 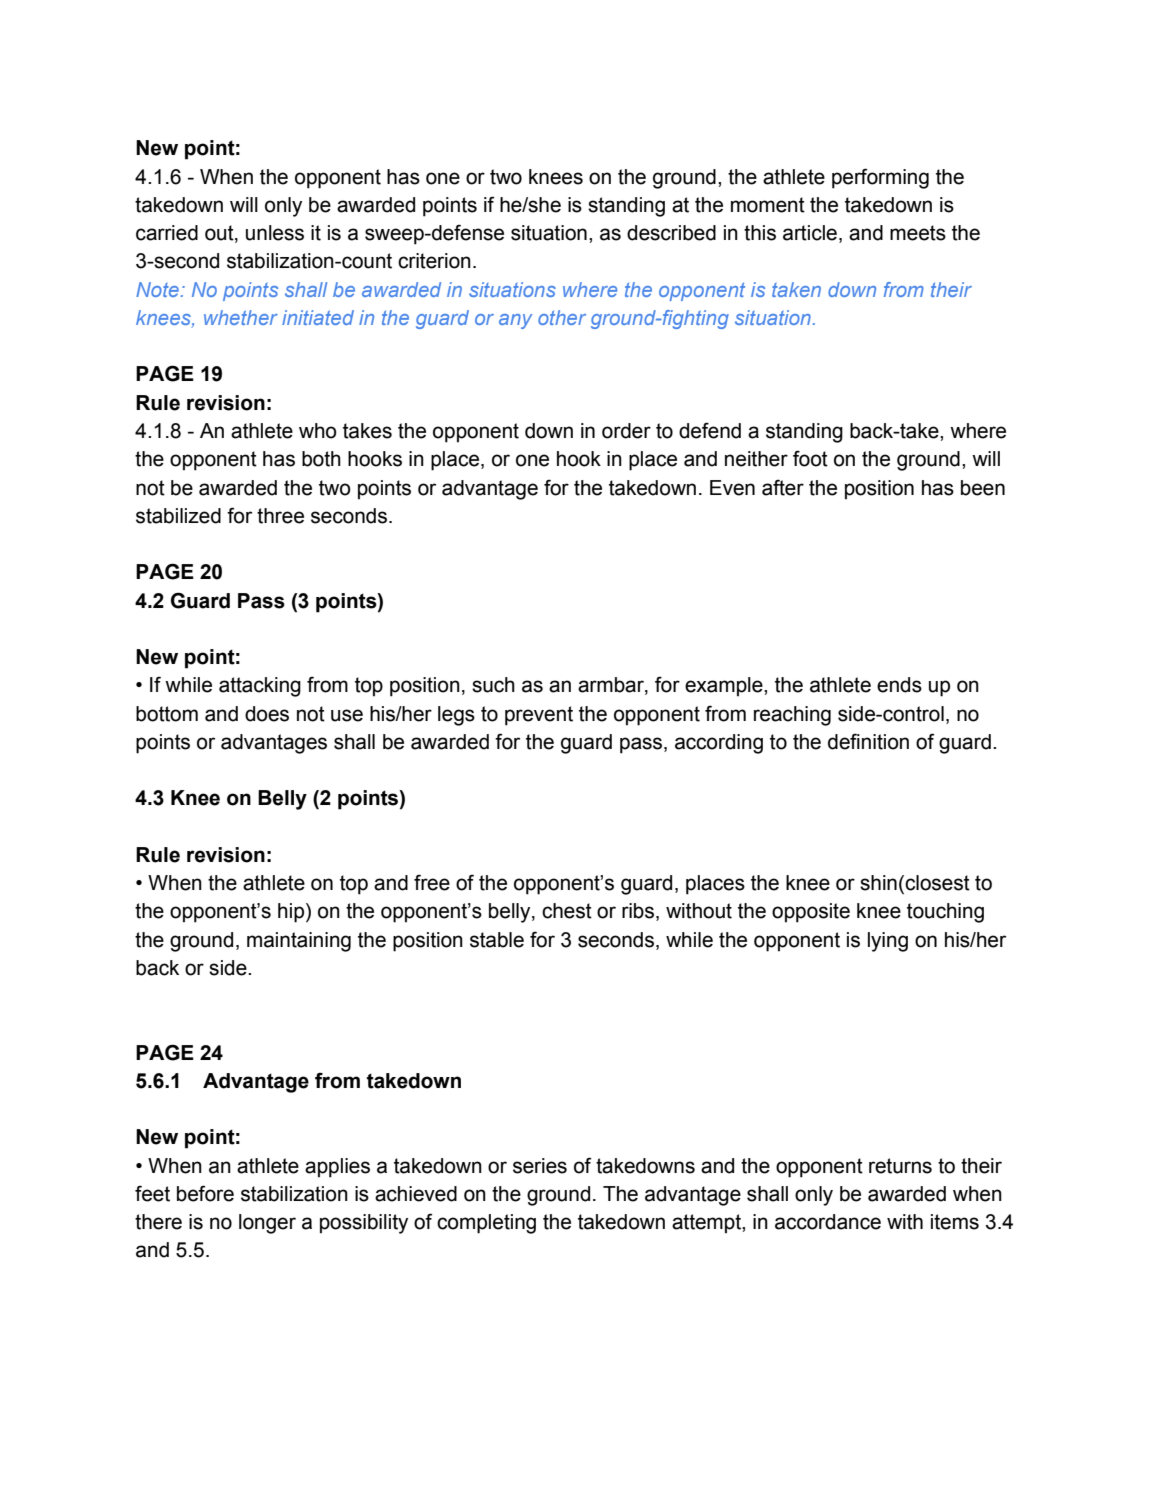 I want to click on such, so click(x=493, y=685).
